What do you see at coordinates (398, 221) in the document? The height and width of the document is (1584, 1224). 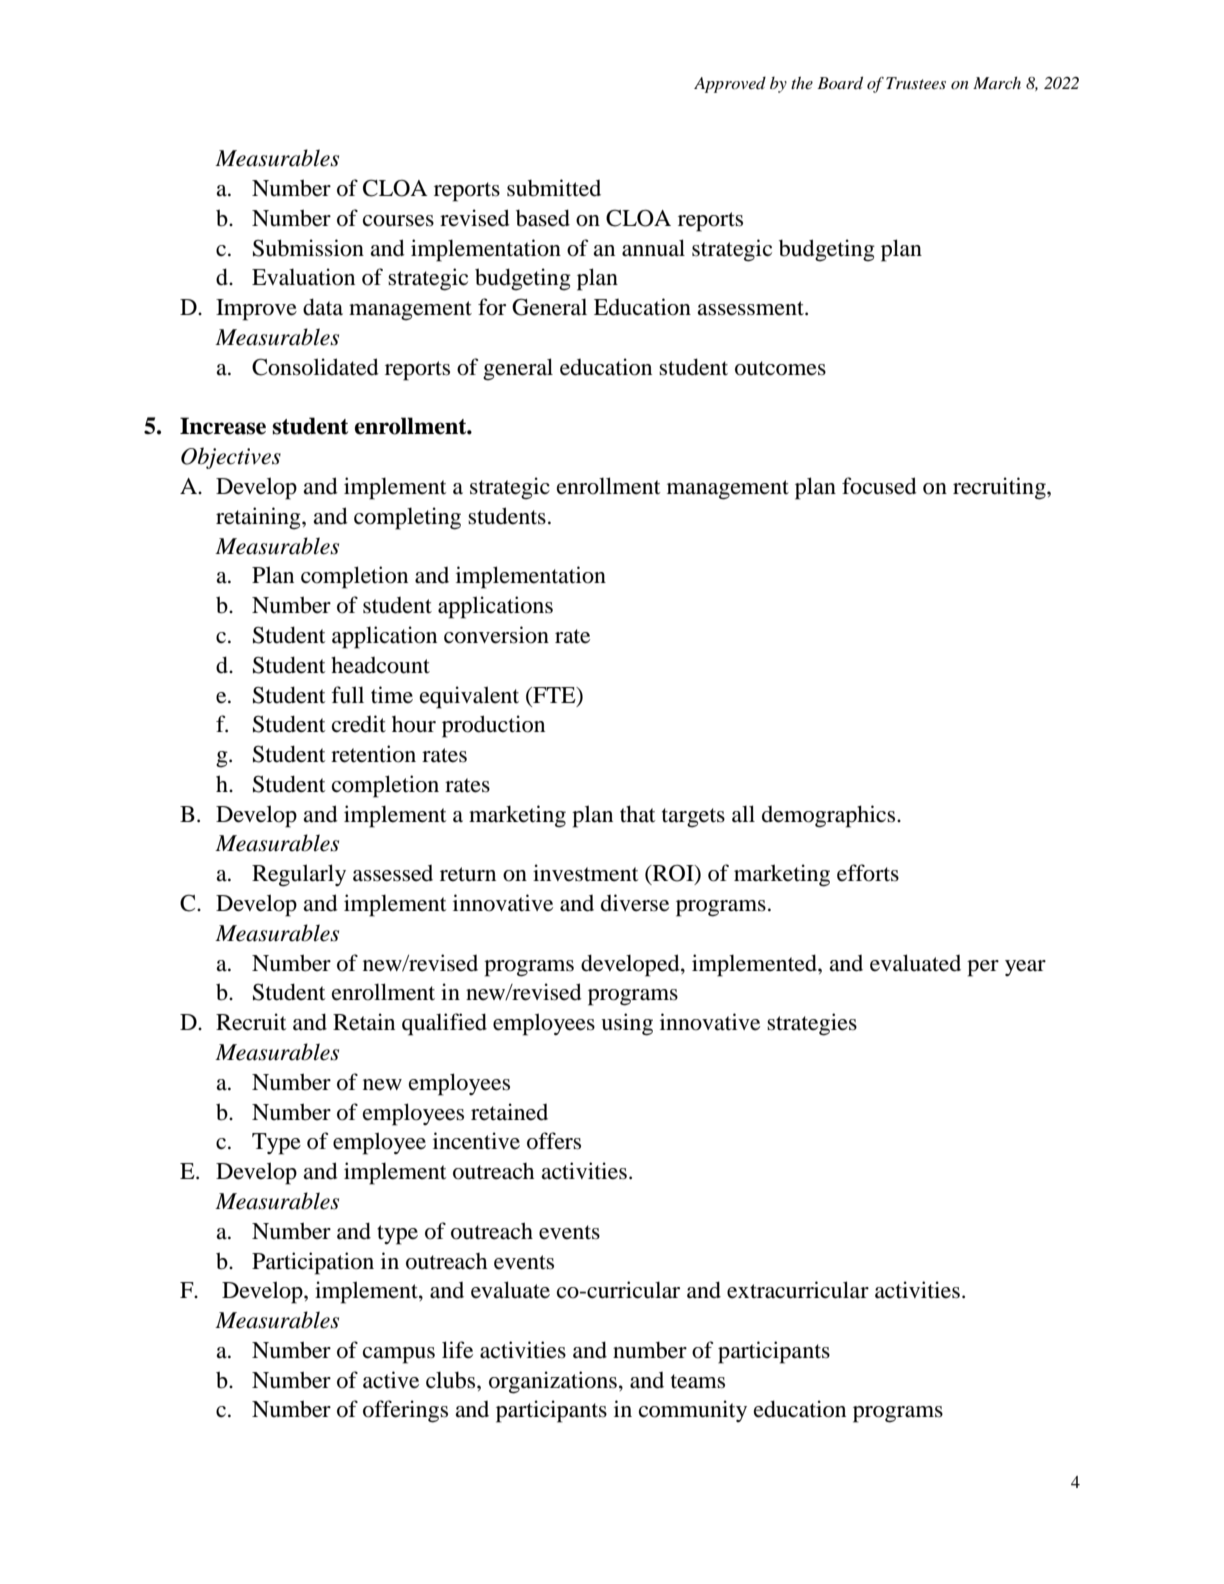 I see `courses` at bounding box center [398, 221].
